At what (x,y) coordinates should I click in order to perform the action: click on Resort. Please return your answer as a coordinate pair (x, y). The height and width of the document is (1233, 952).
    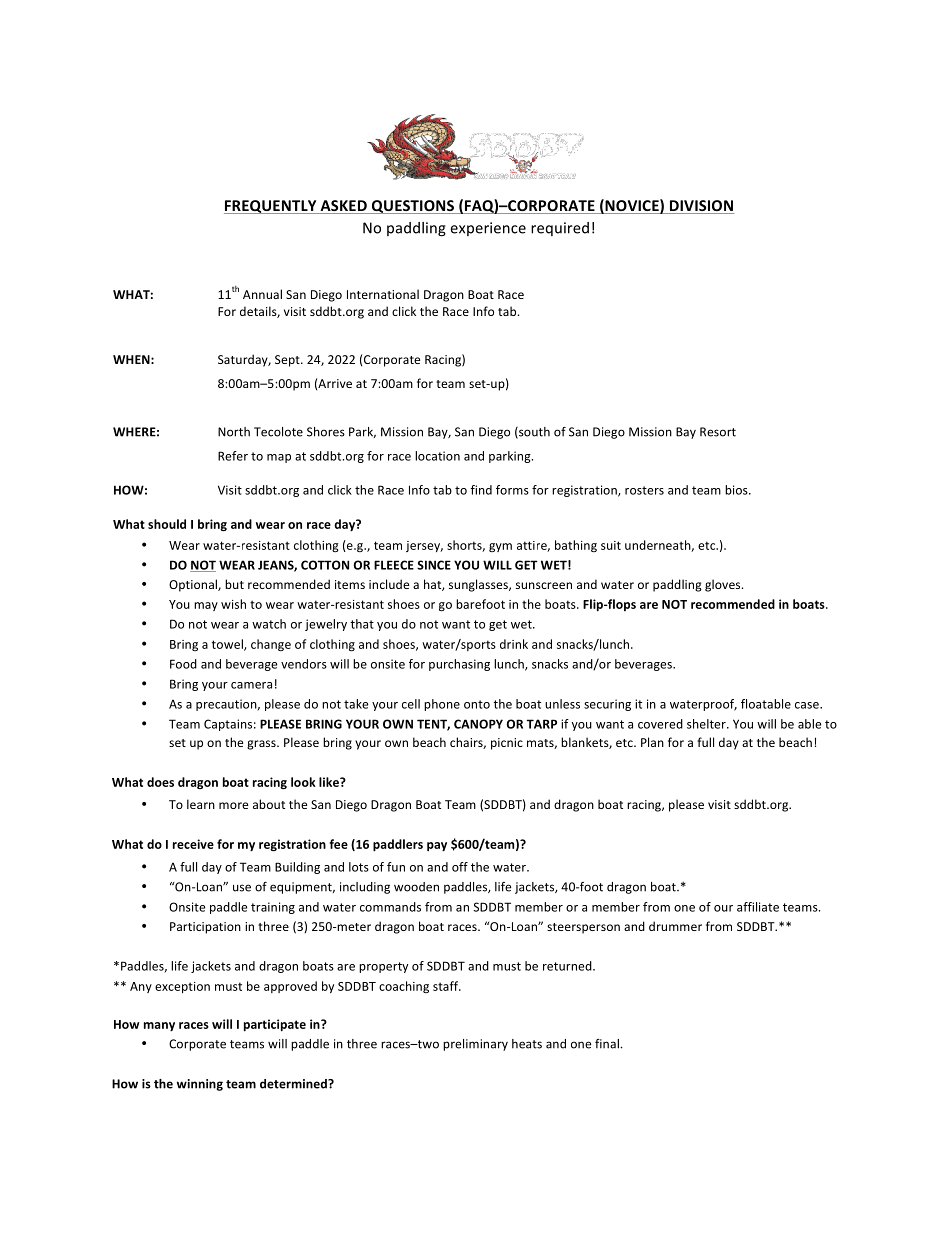
    Looking at the image, I should click on (718, 432).
